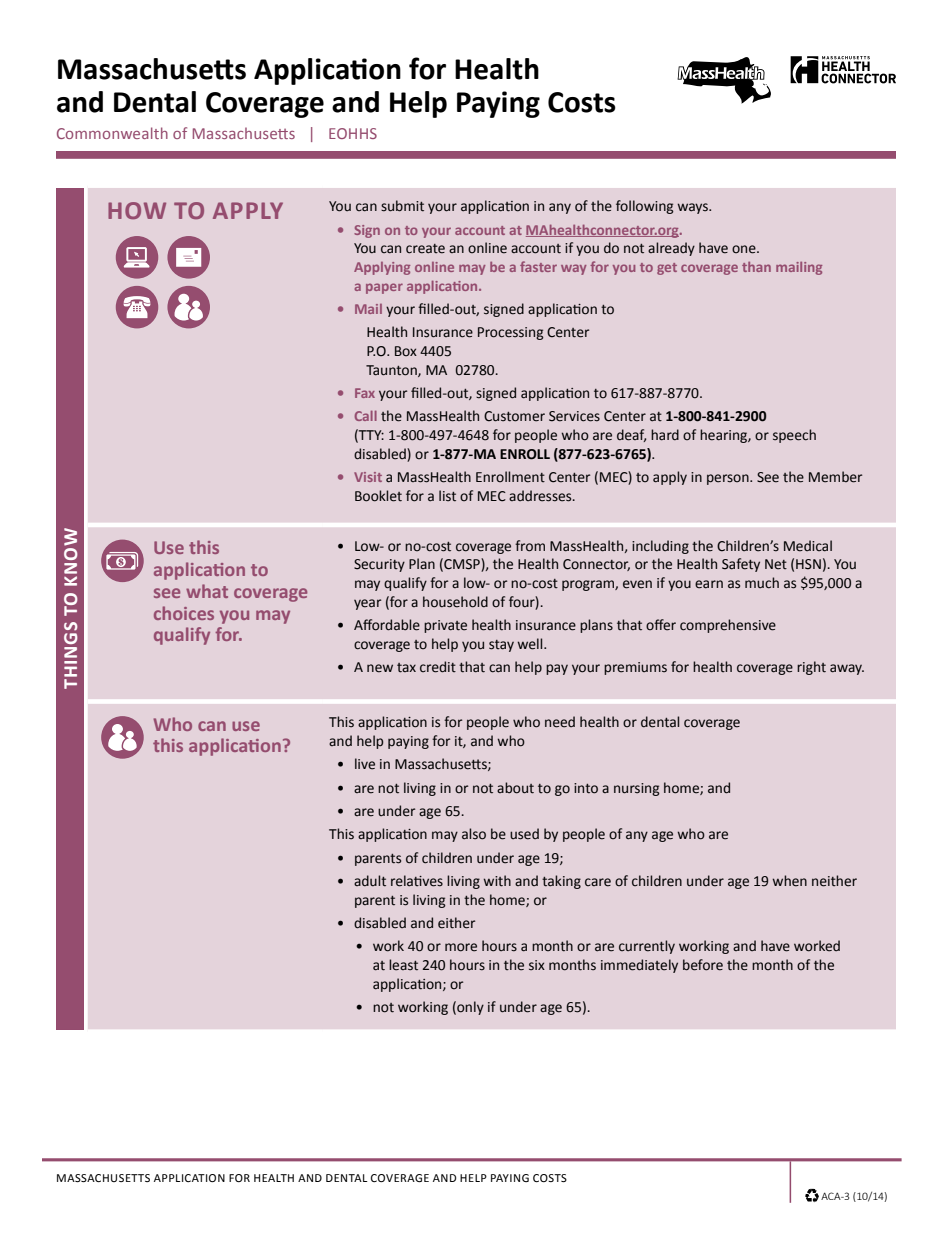 The height and width of the screenshot is (1233, 952). I want to click on what, so click(207, 591).
